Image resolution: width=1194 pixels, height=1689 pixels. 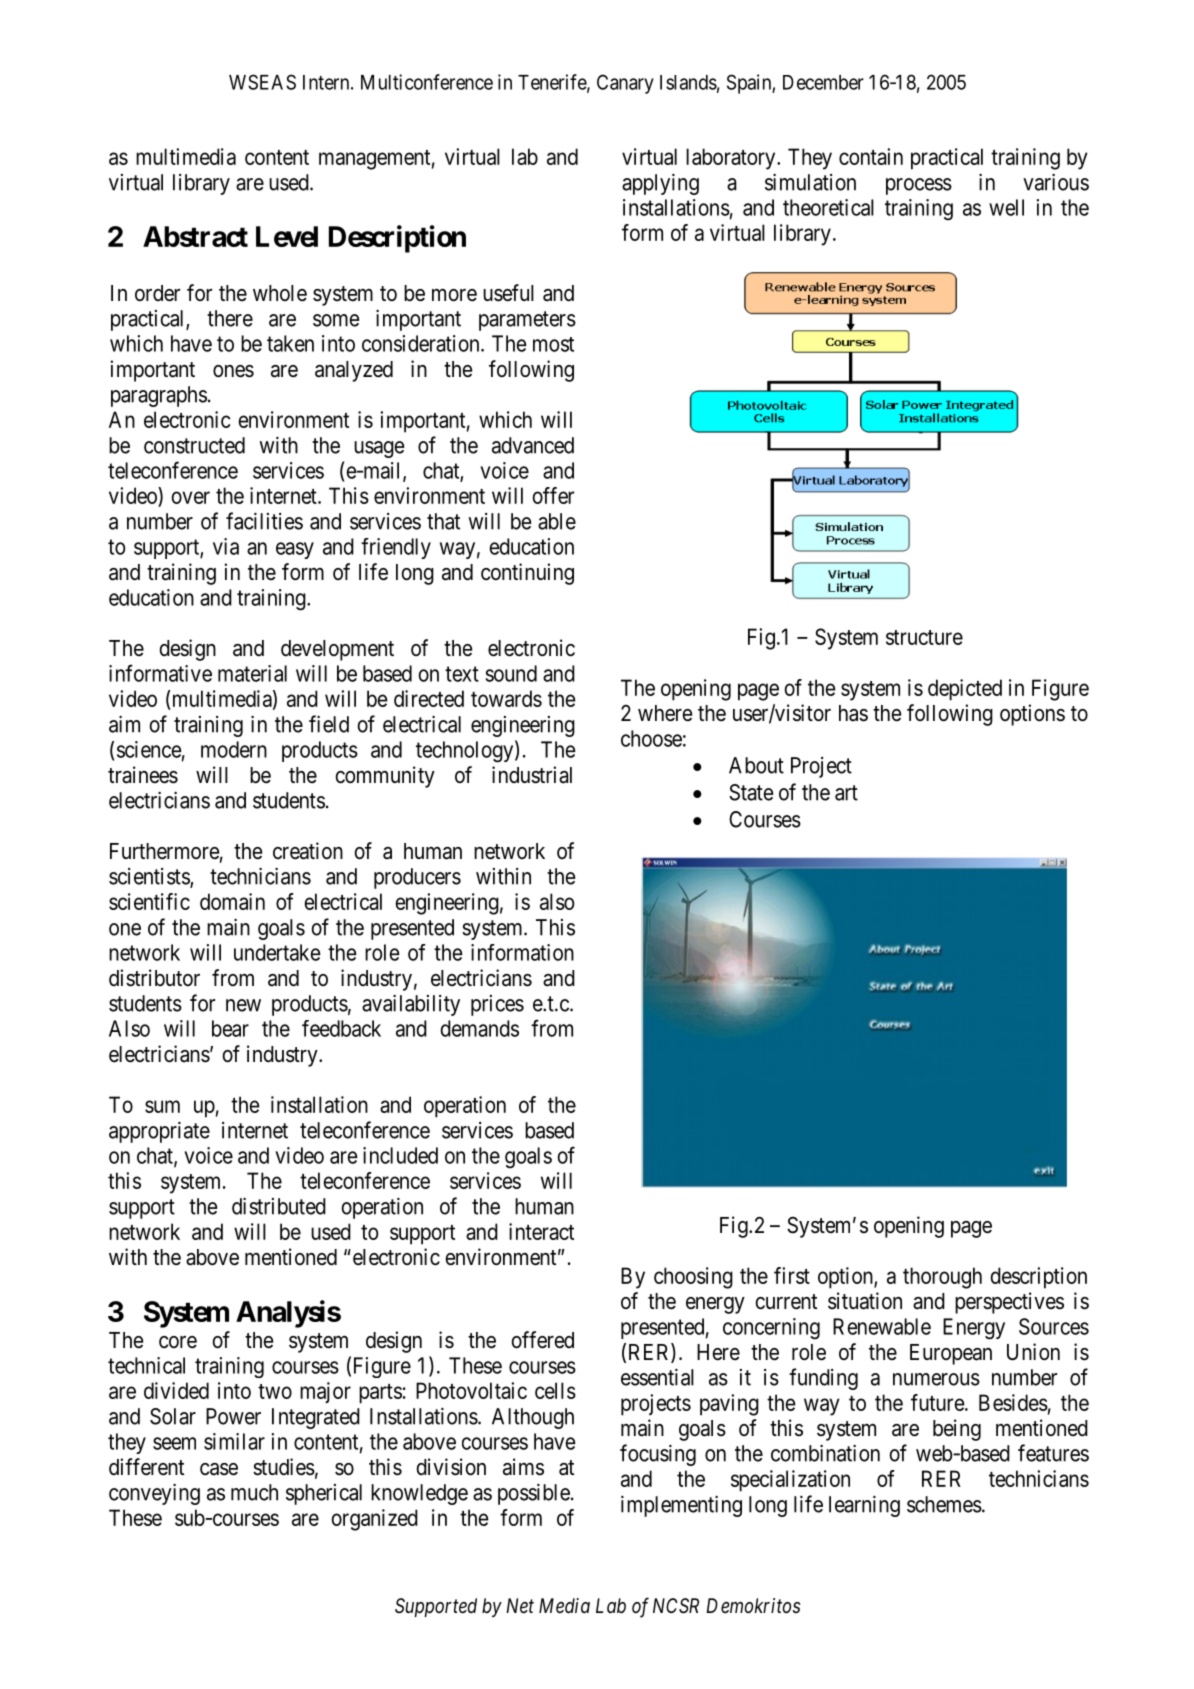 What do you see at coordinates (287, 236) in the document?
I see `Level` at bounding box center [287, 236].
